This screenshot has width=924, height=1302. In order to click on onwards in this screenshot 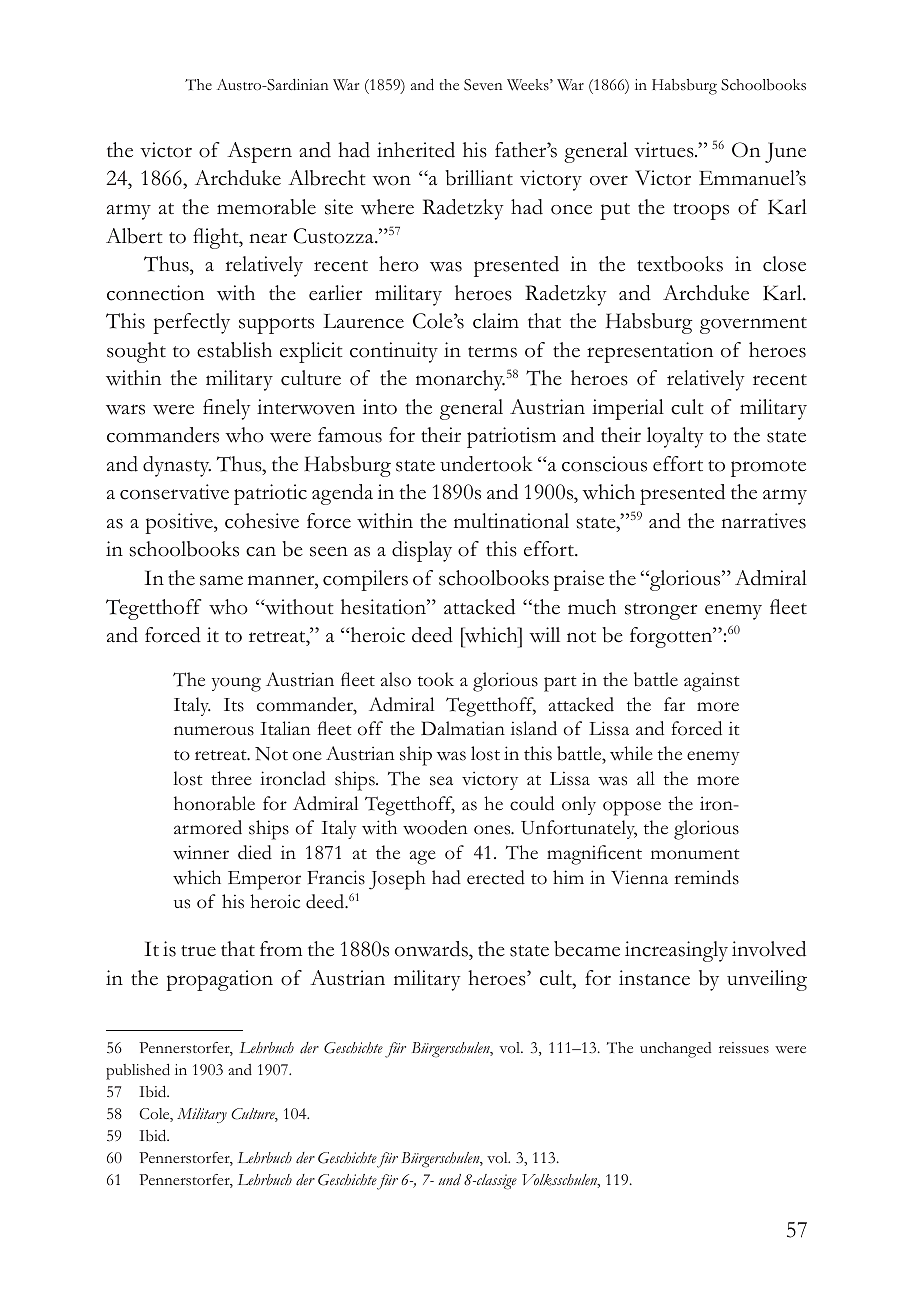, I will do `click(433, 949)`.
